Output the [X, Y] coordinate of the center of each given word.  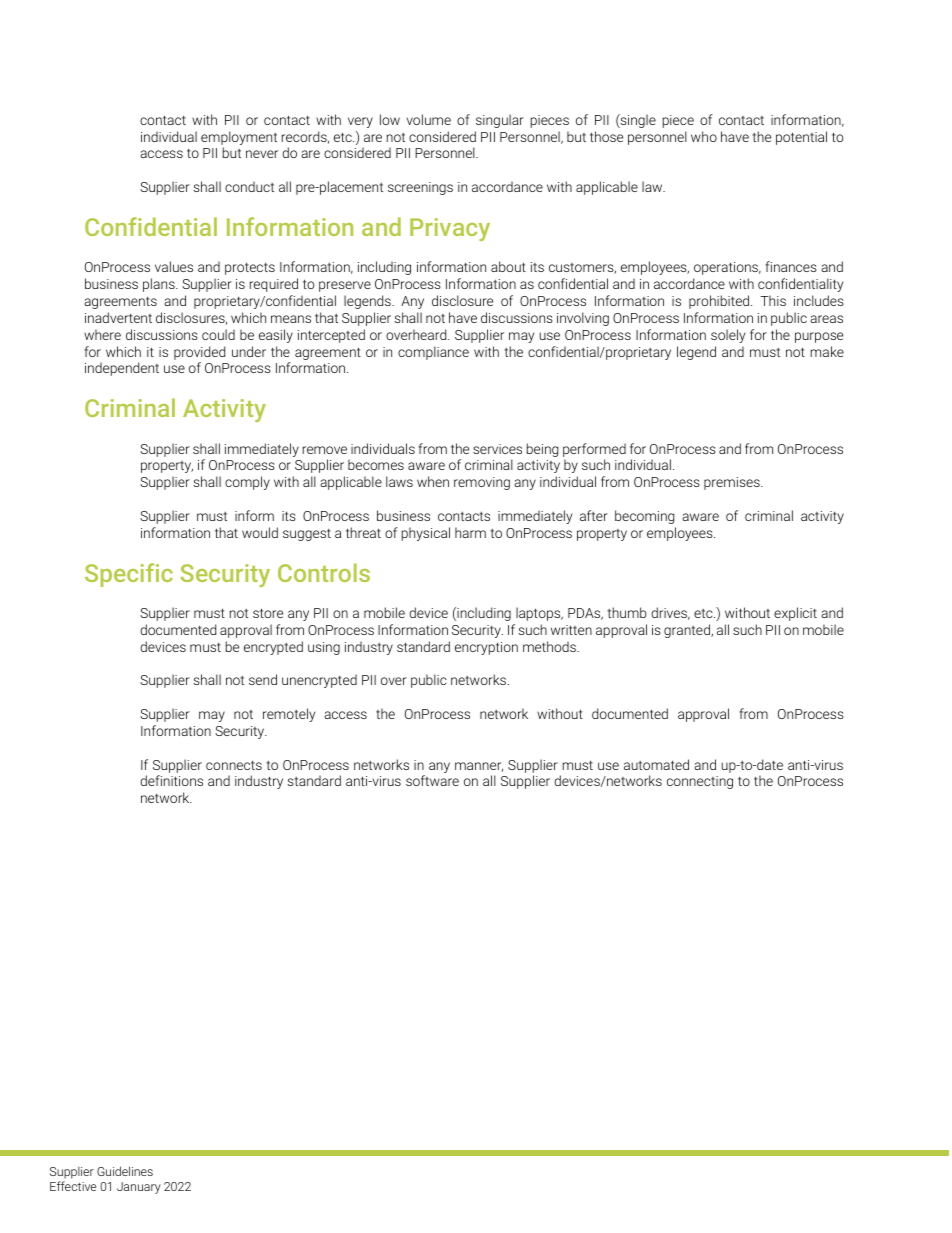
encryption [486, 648]
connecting [700, 782]
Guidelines [125, 1171]
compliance [433, 353]
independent [122, 369]
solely [728, 336]
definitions [171, 780]
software [432, 780]
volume [429, 119]
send [263, 679]
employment [239, 139]
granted [688, 631]
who [704, 136]
